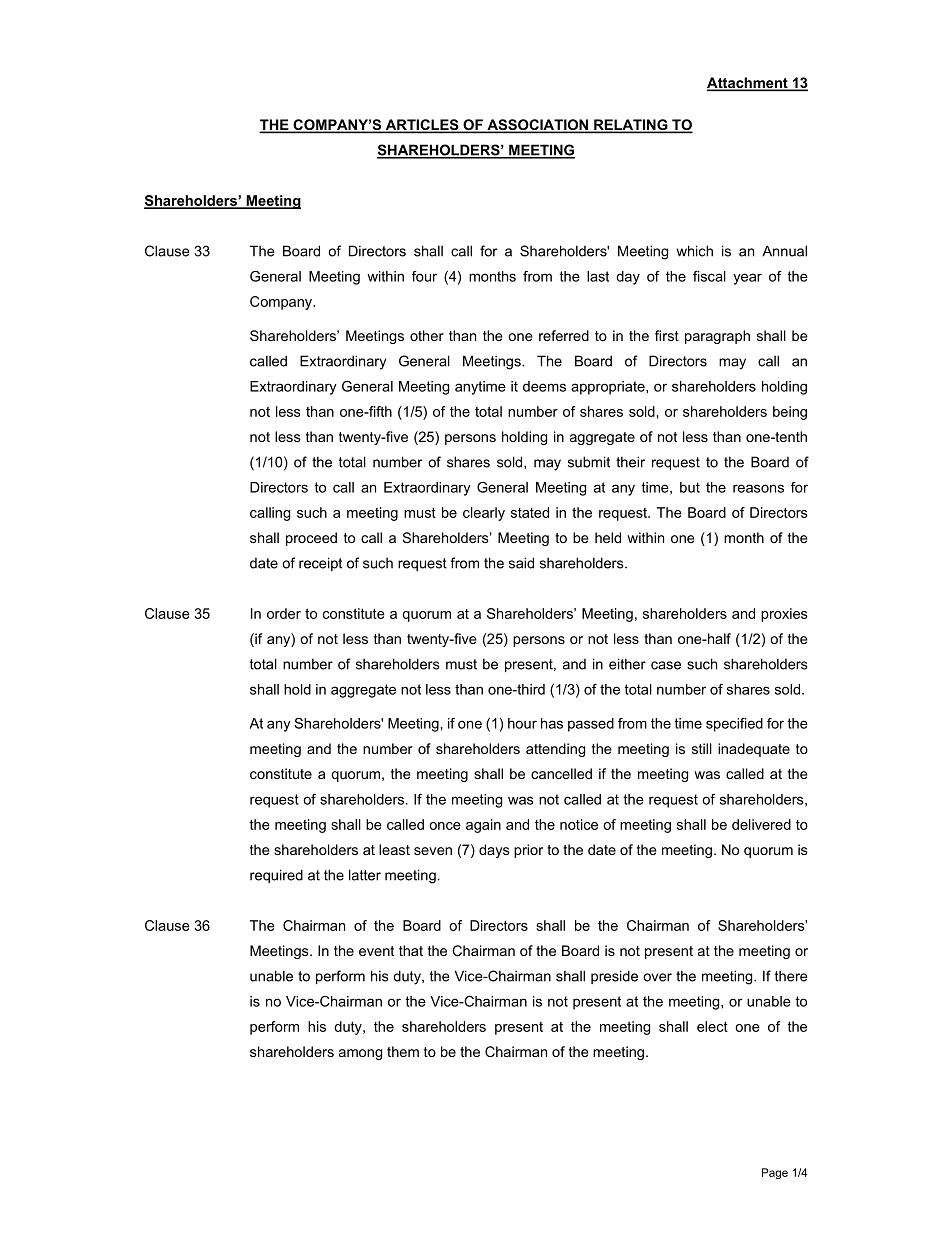 This screenshot has width=952, height=1233. What do you see at coordinates (360, 1054) in the screenshot?
I see `among` at bounding box center [360, 1054].
